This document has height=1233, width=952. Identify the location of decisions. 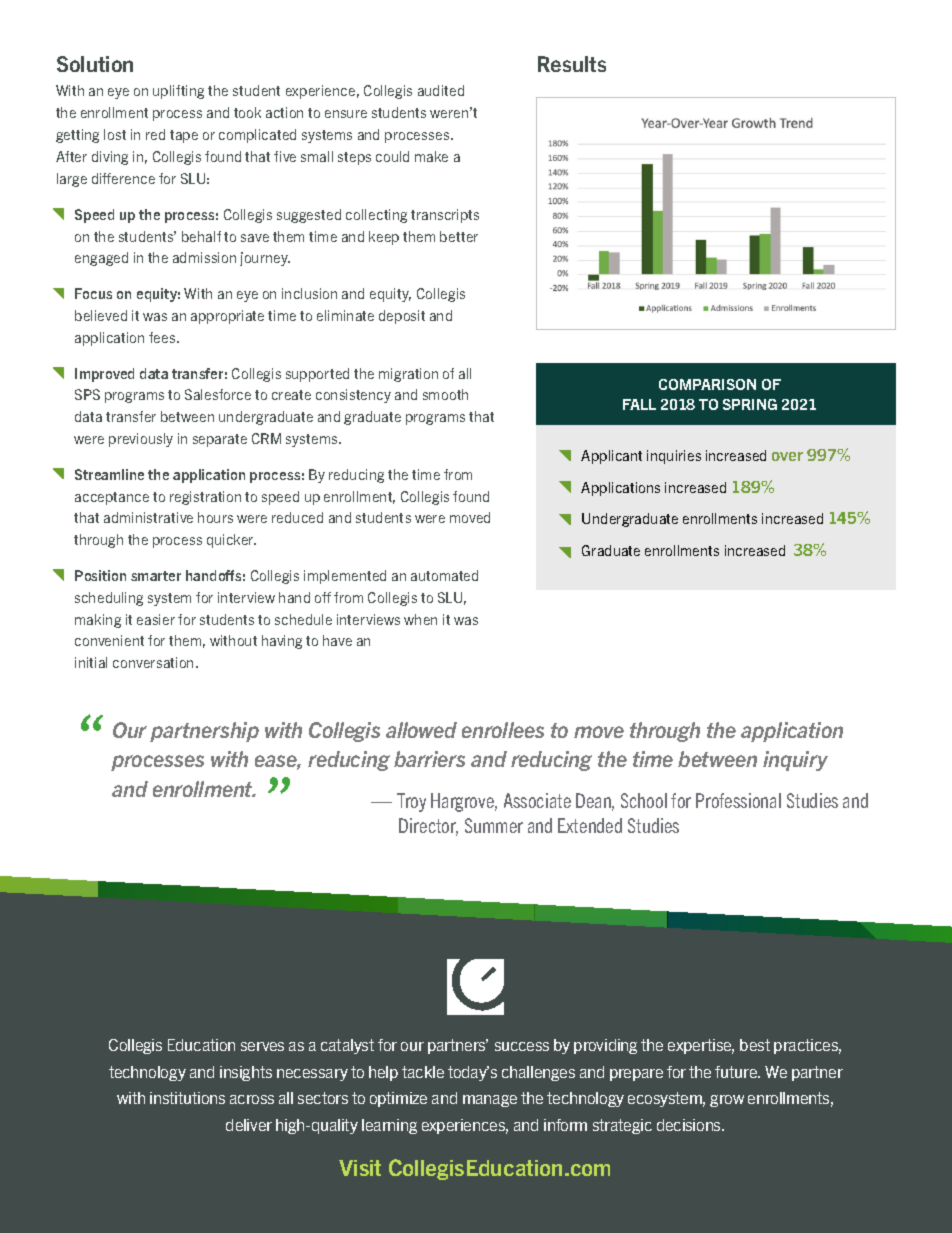
(690, 1125).
